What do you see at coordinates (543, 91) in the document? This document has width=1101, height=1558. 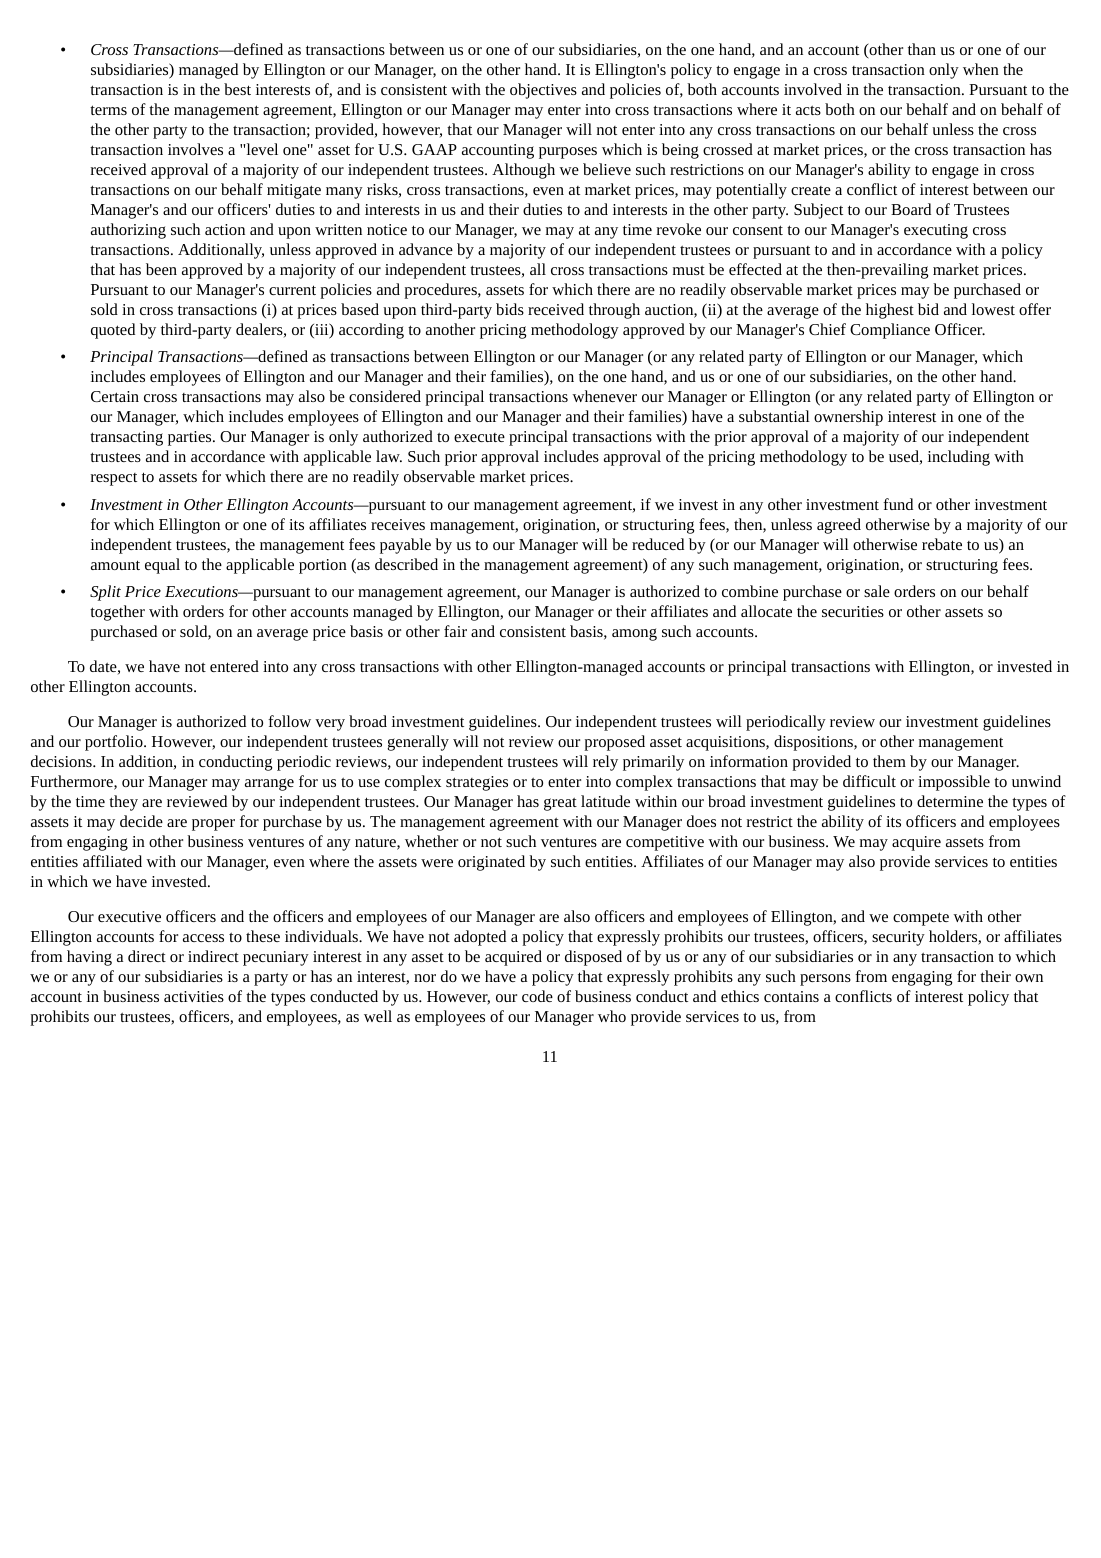 I see `objectives` at bounding box center [543, 91].
